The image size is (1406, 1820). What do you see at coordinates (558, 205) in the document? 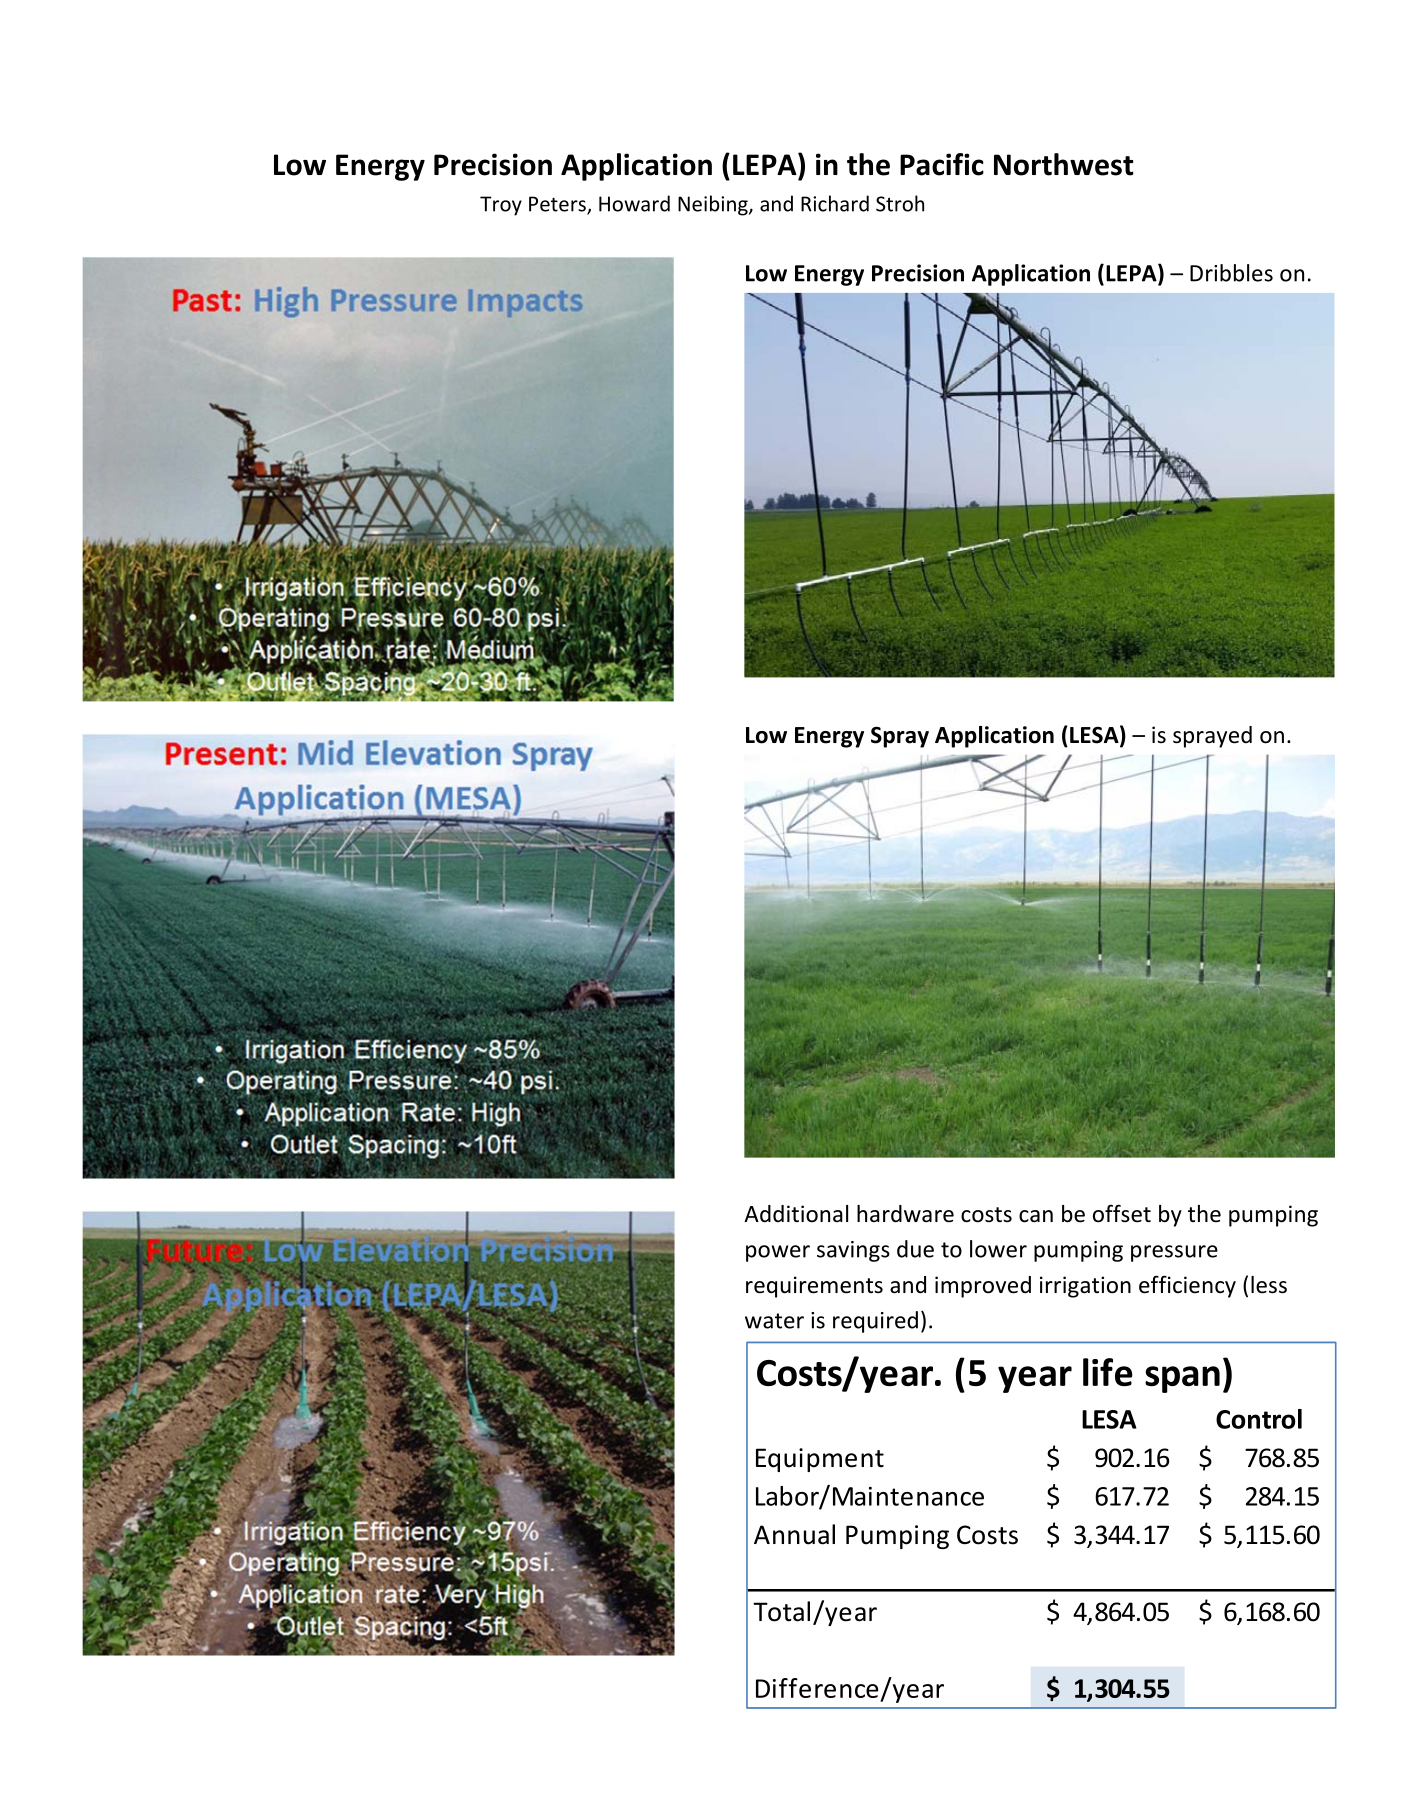
I see `Peters` at bounding box center [558, 205].
